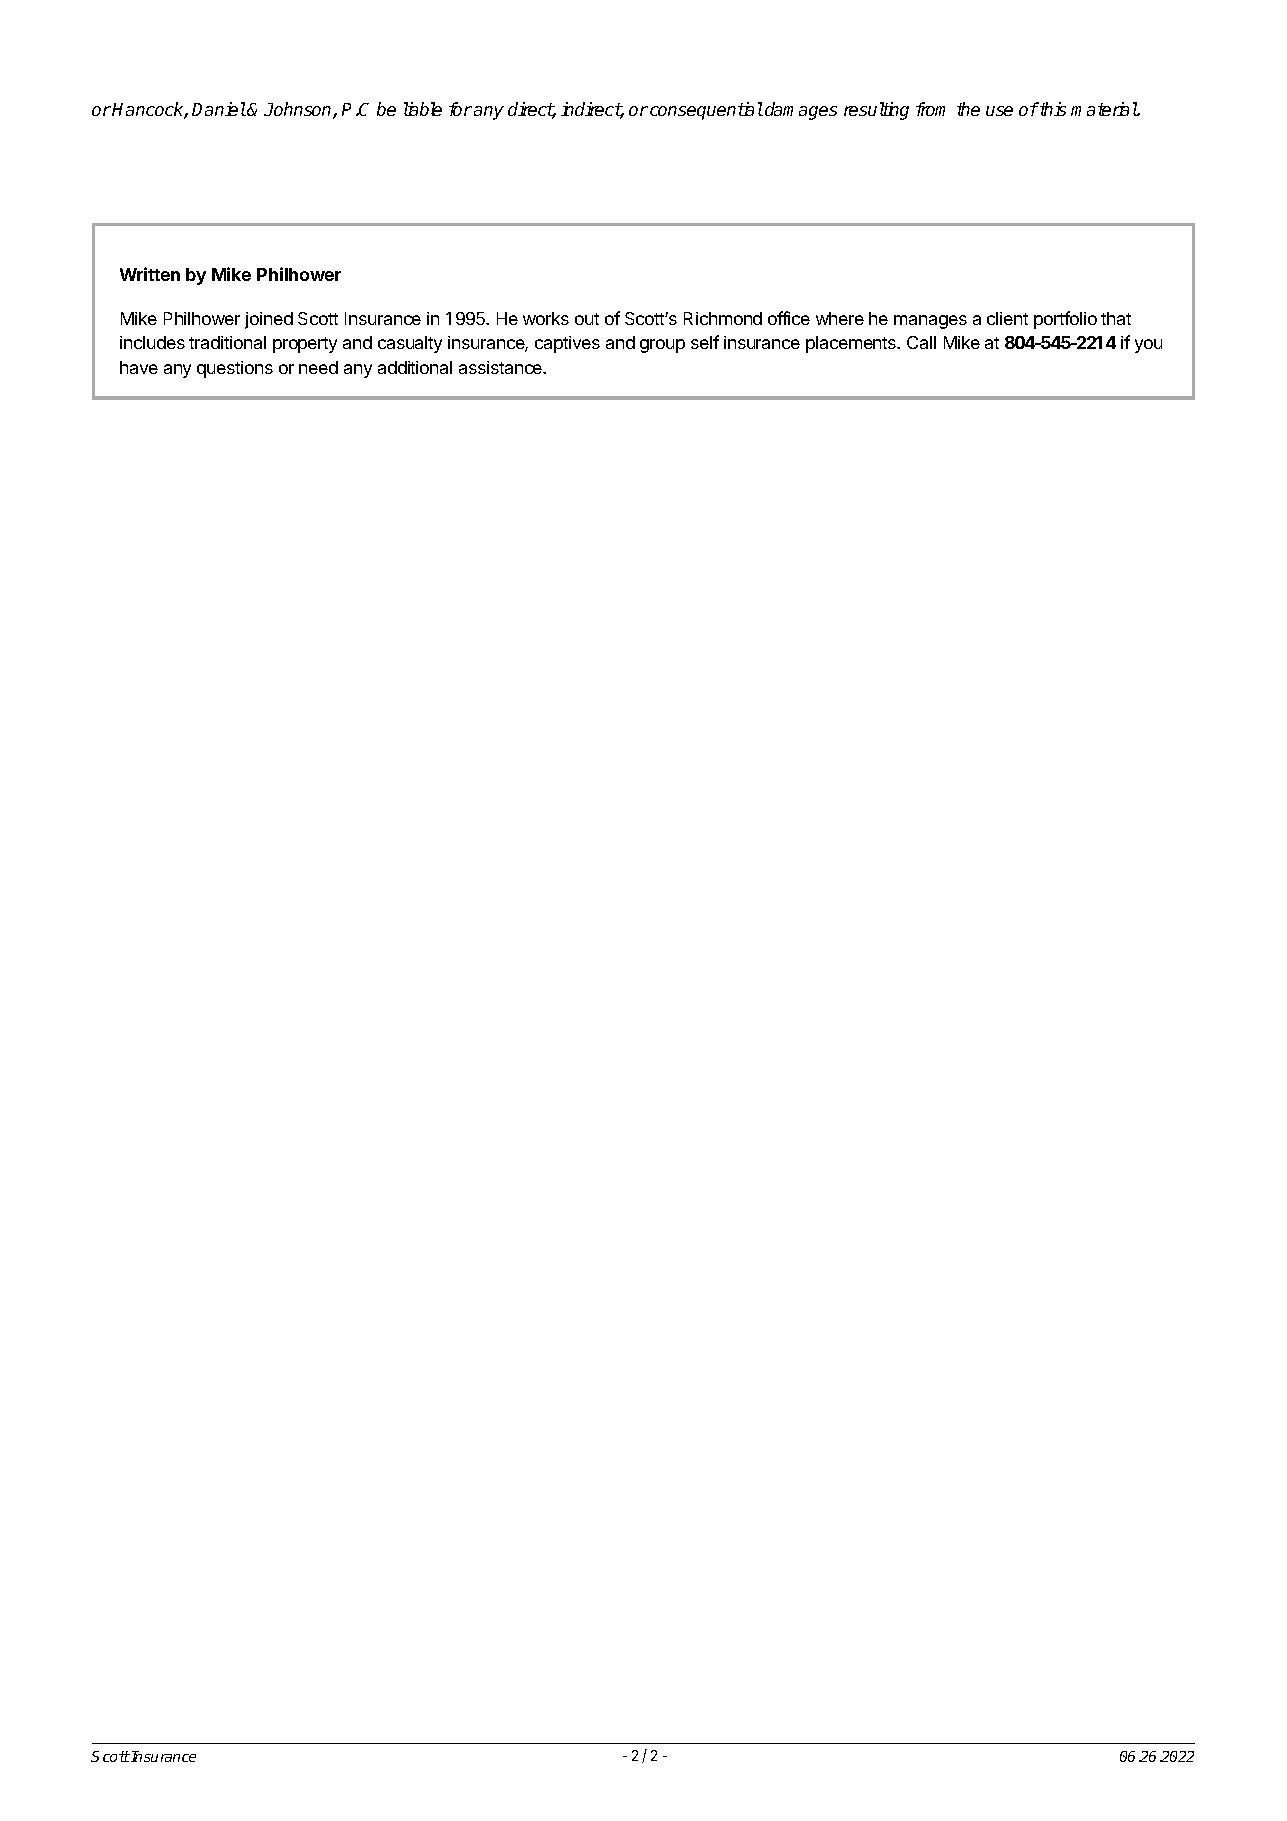  I want to click on group, so click(662, 346).
